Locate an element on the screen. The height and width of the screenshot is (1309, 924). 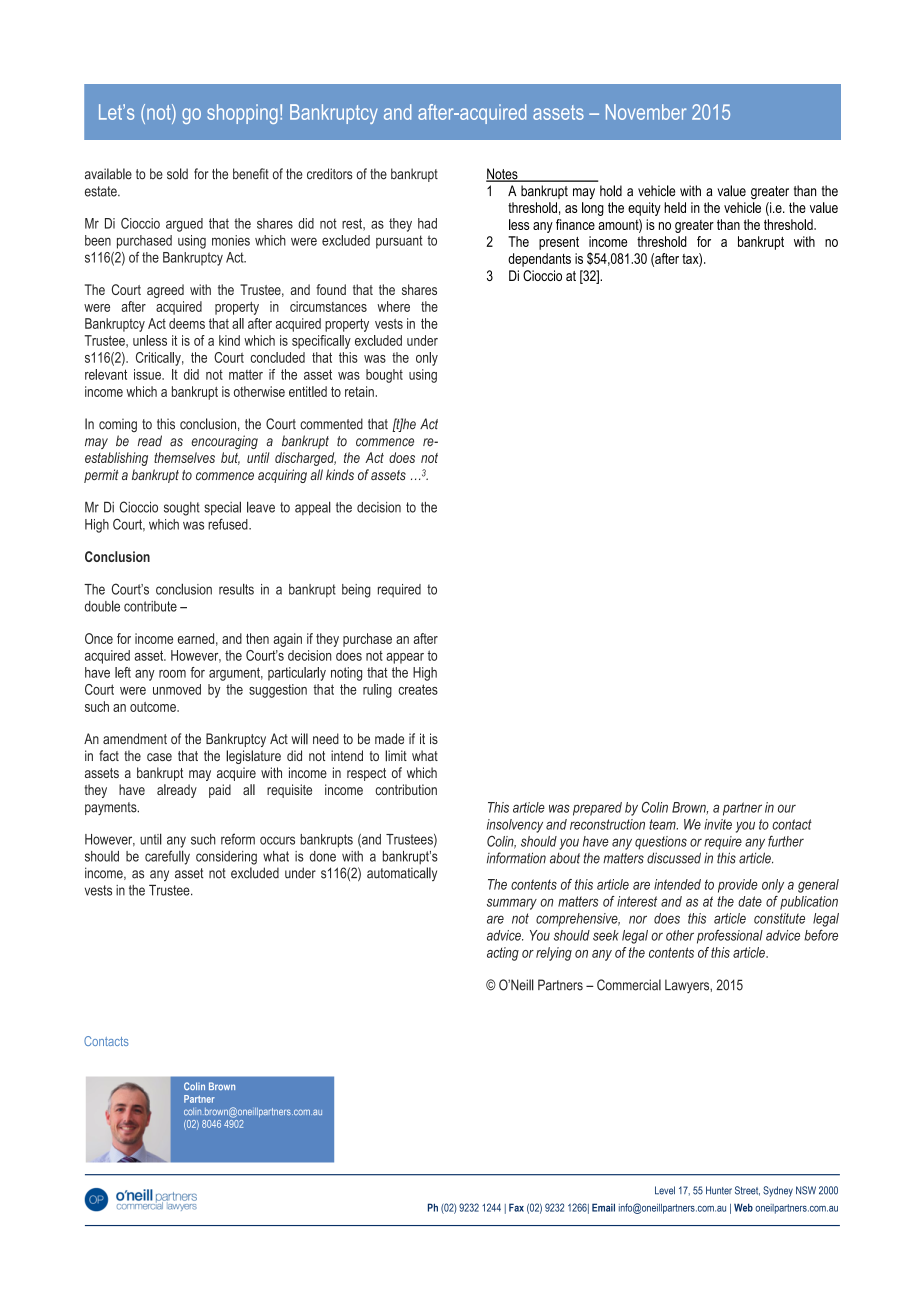
Fax is located at coordinates (516, 1207).
